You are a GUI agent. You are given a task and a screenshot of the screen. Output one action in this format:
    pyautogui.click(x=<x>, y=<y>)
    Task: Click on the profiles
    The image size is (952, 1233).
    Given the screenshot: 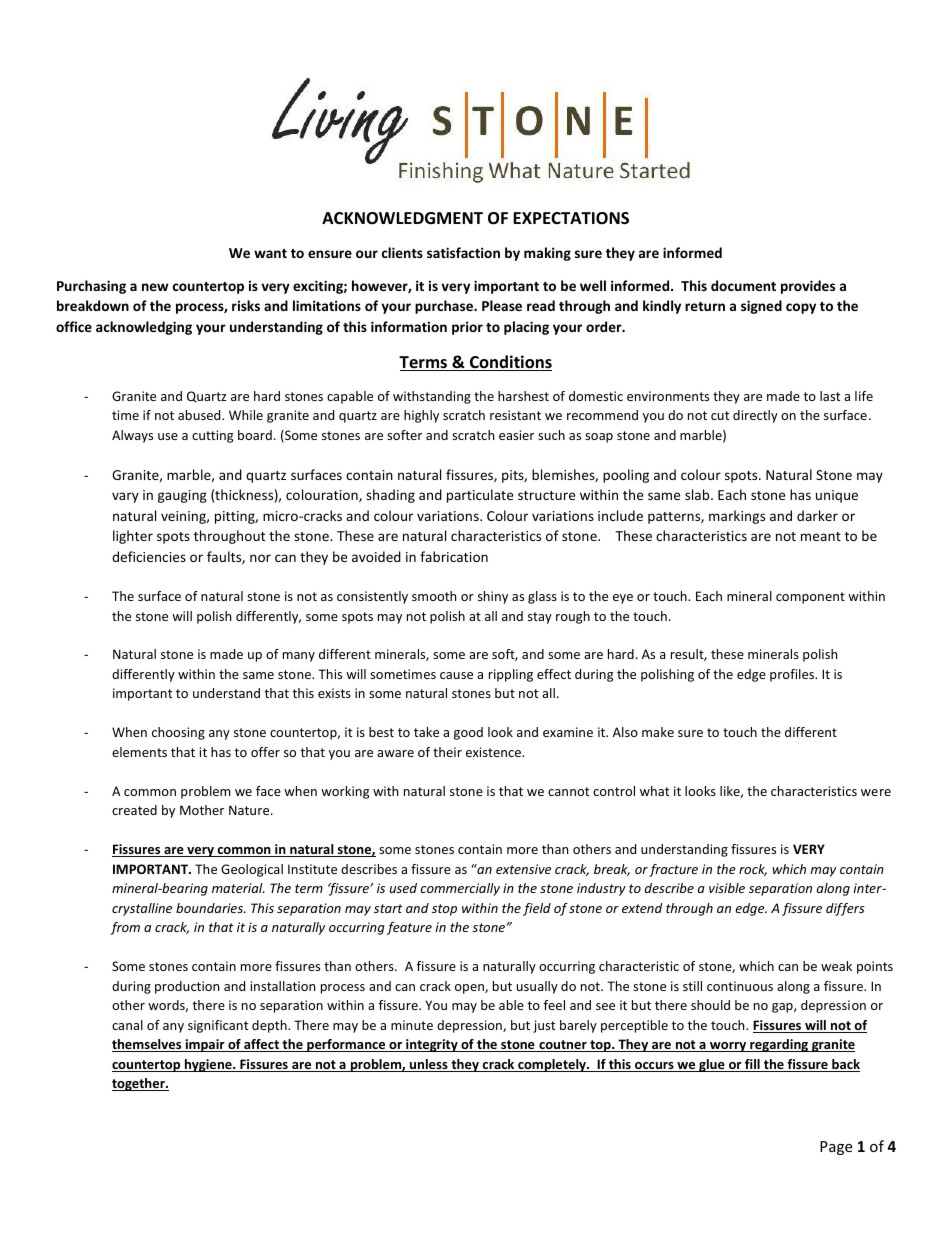 What is the action you would take?
    pyautogui.click(x=793, y=675)
